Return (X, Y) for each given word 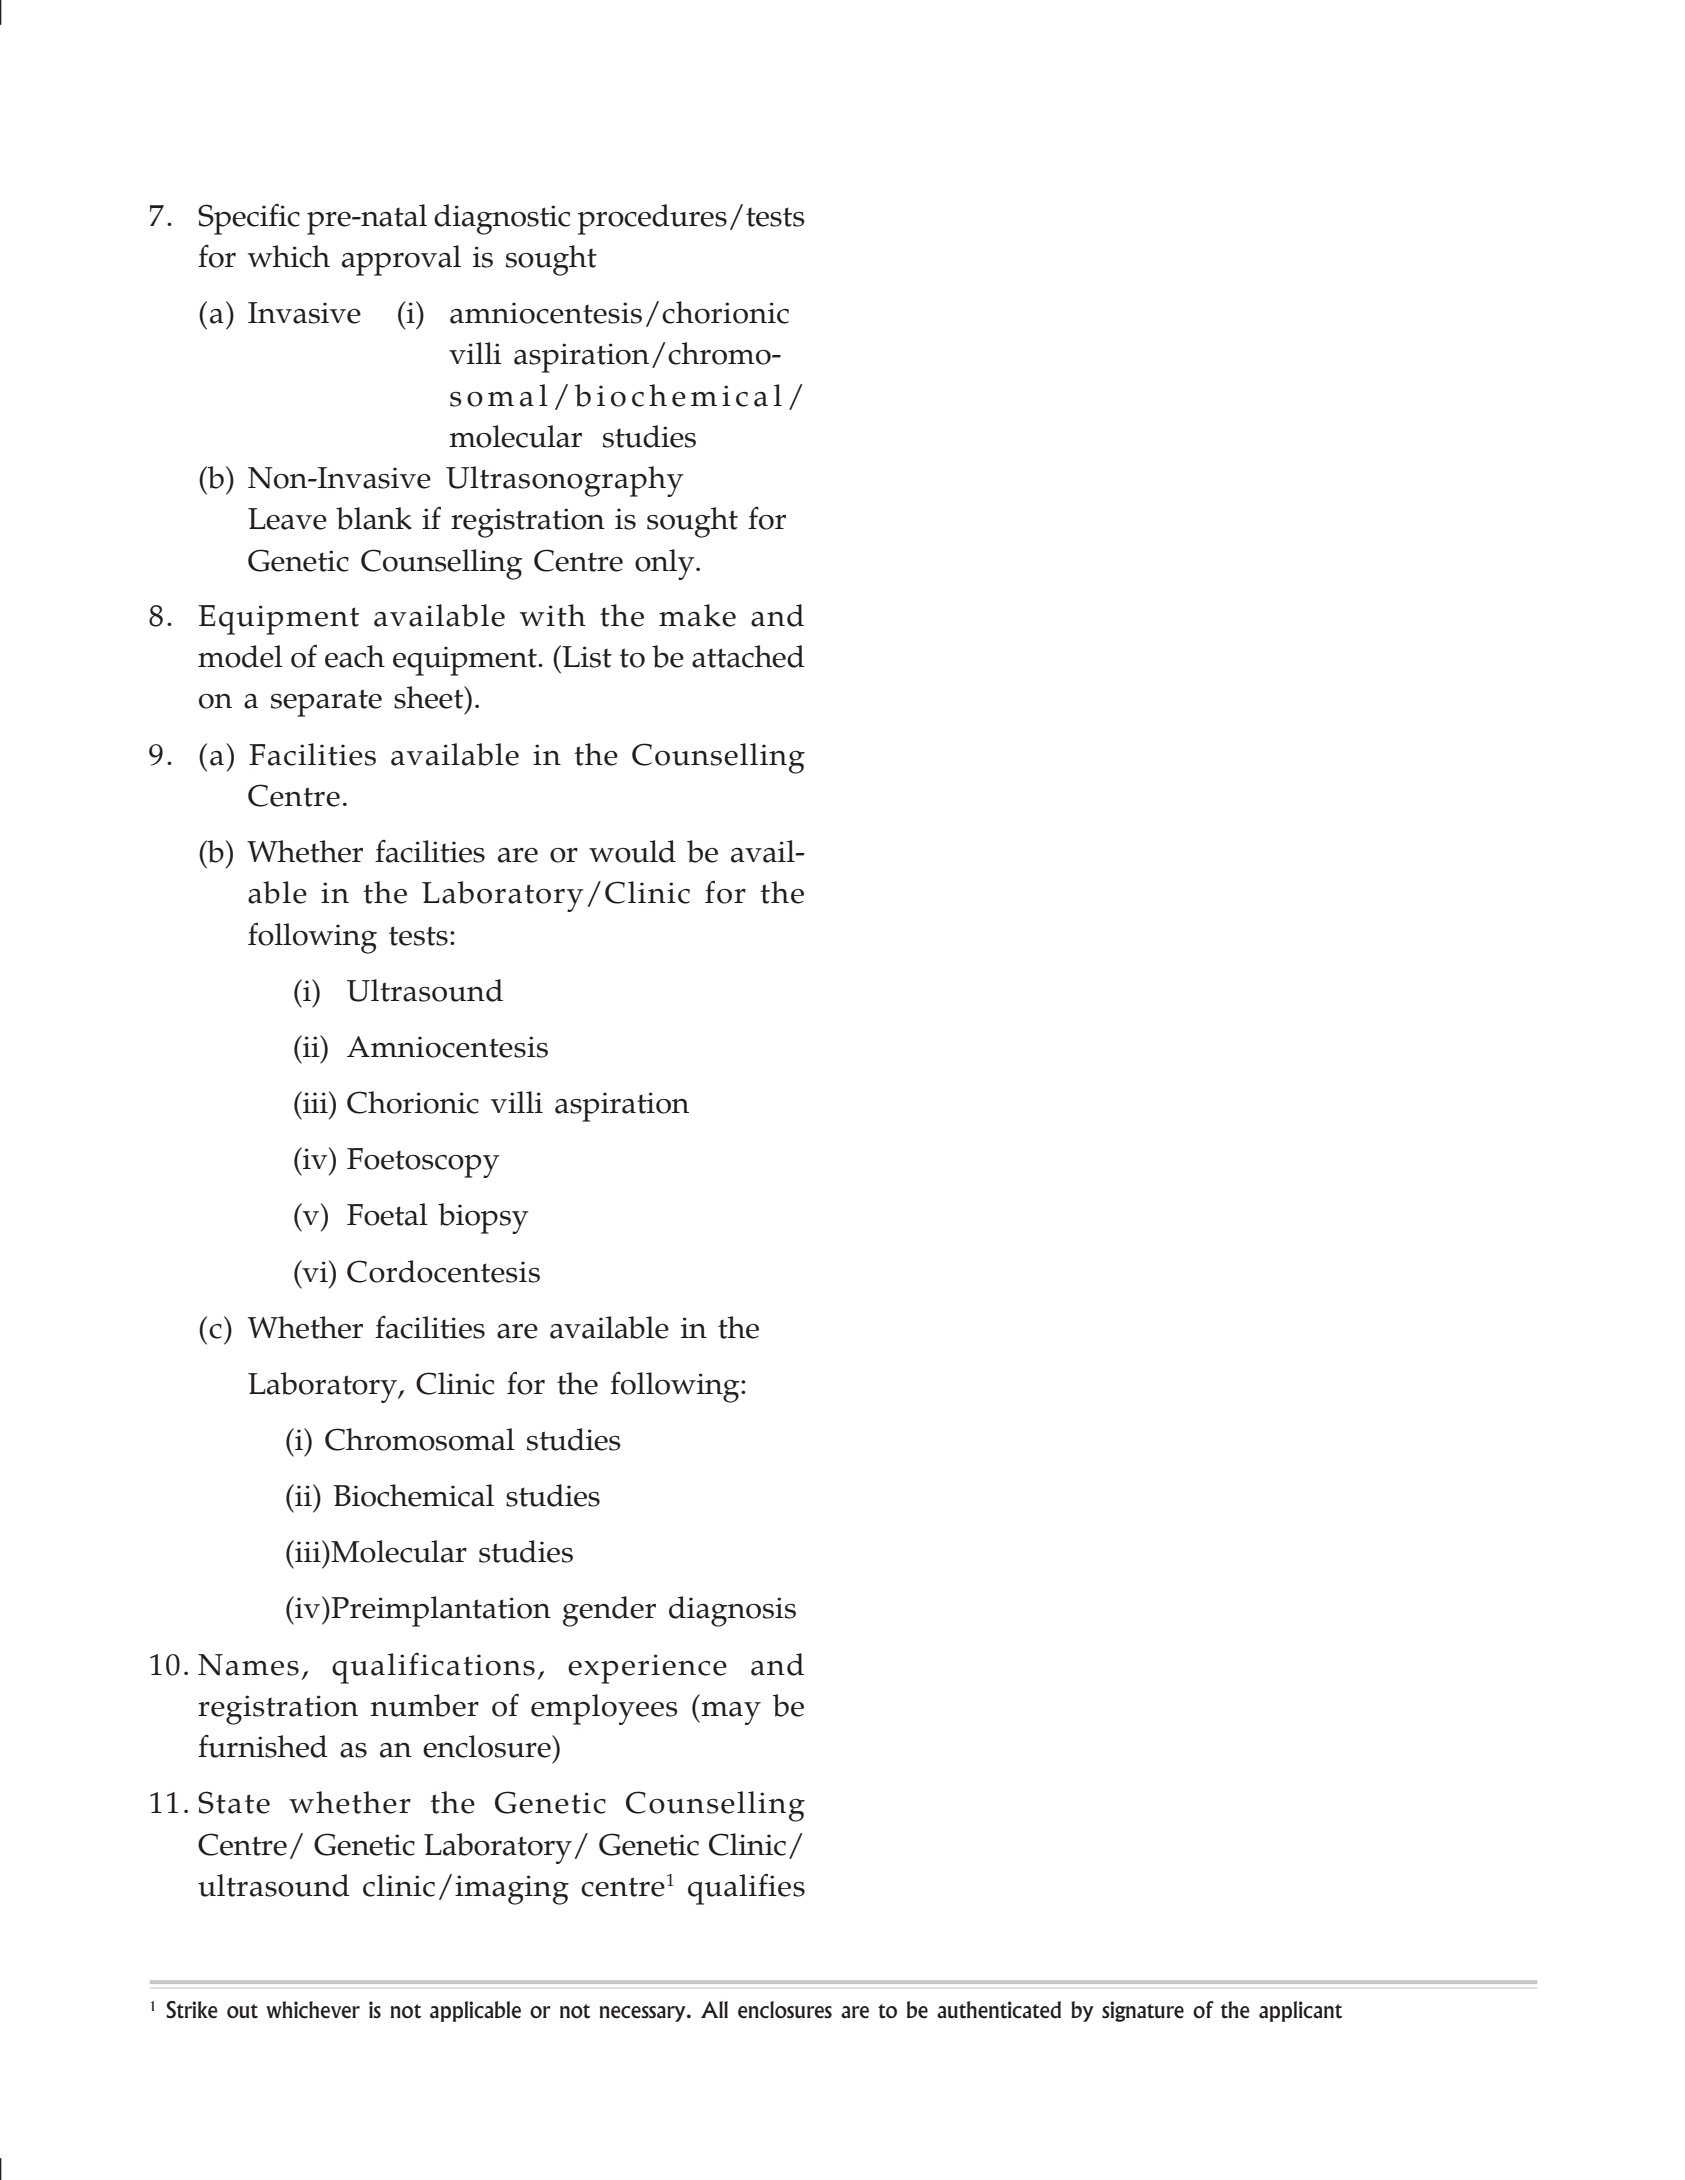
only (666, 564)
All (714, 2009)
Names (248, 1665)
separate (326, 703)
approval (401, 260)
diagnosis (732, 1611)
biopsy (483, 1218)
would (632, 851)
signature (1143, 2011)
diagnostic (502, 219)
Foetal (387, 1214)
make (697, 615)
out (242, 2011)
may (730, 1713)
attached (748, 656)
